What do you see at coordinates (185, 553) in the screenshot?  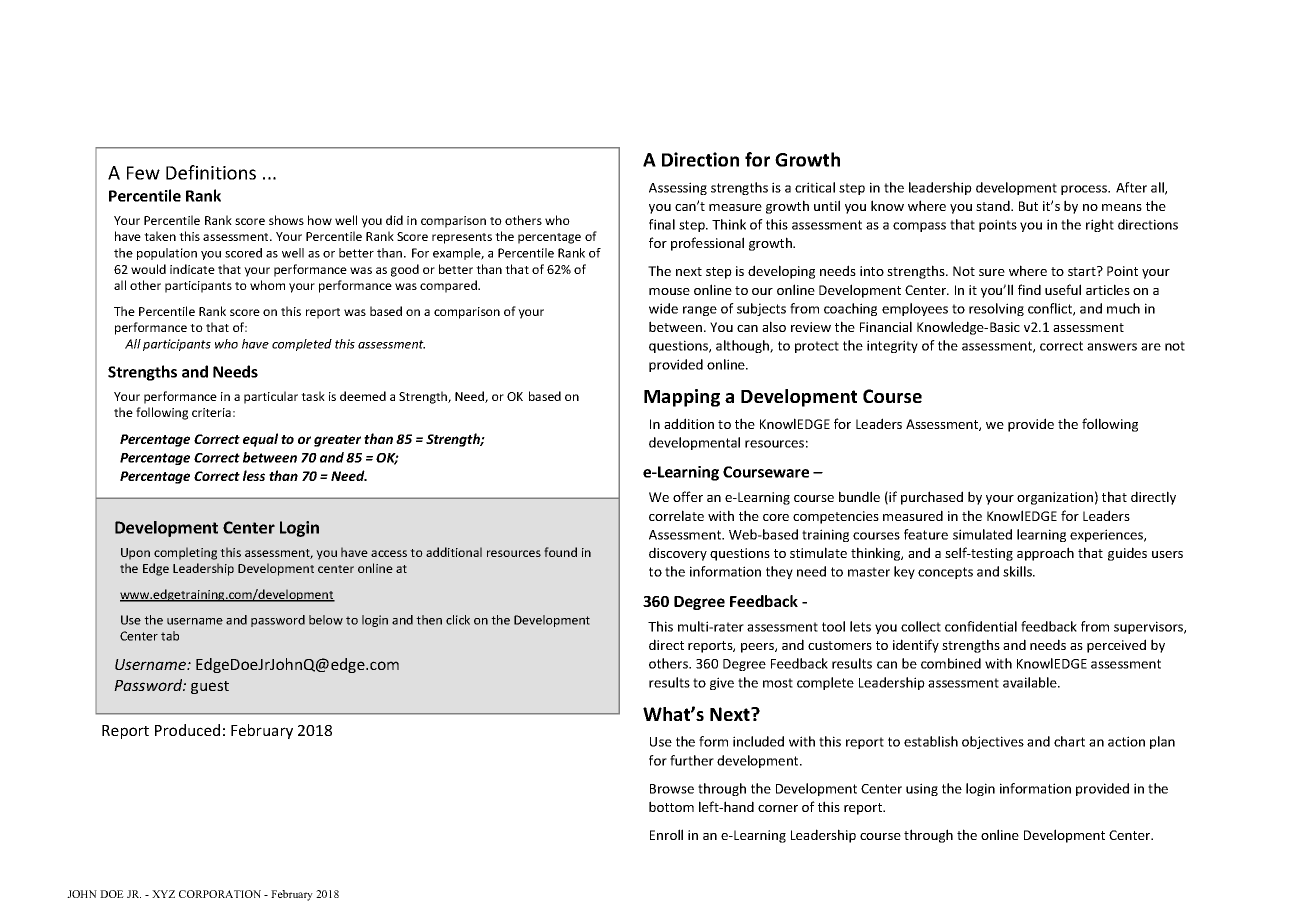 I see `completing` at bounding box center [185, 553].
